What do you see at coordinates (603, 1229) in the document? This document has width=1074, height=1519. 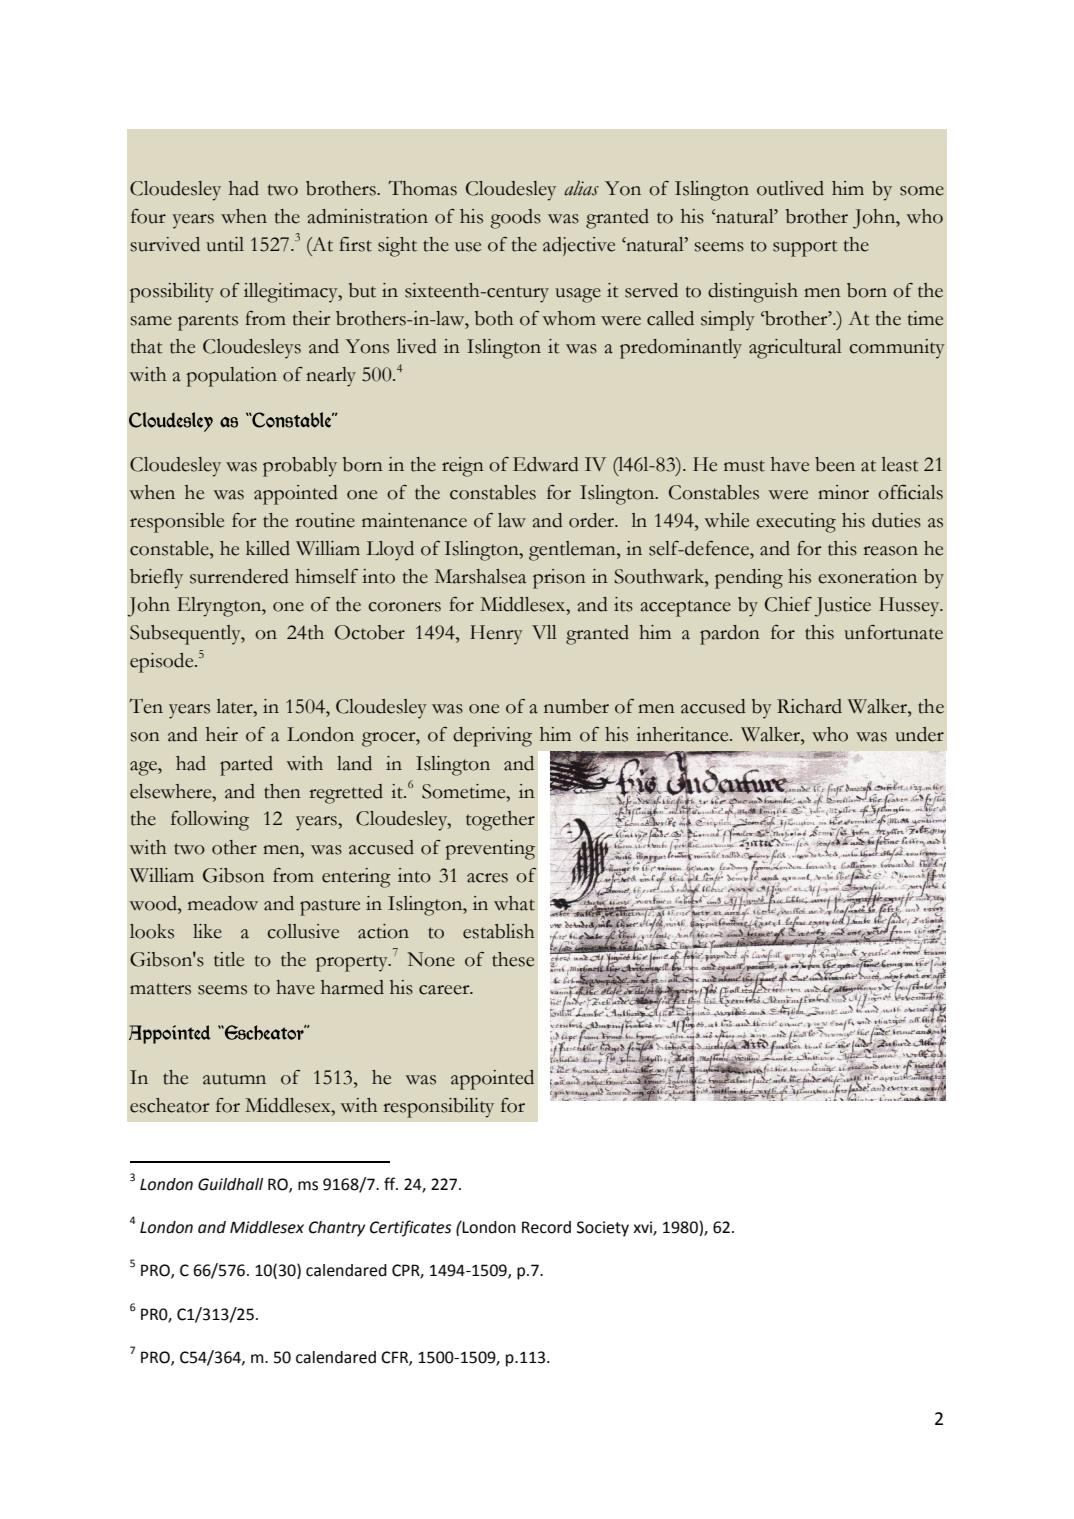 I see `Society` at bounding box center [603, 1229].
